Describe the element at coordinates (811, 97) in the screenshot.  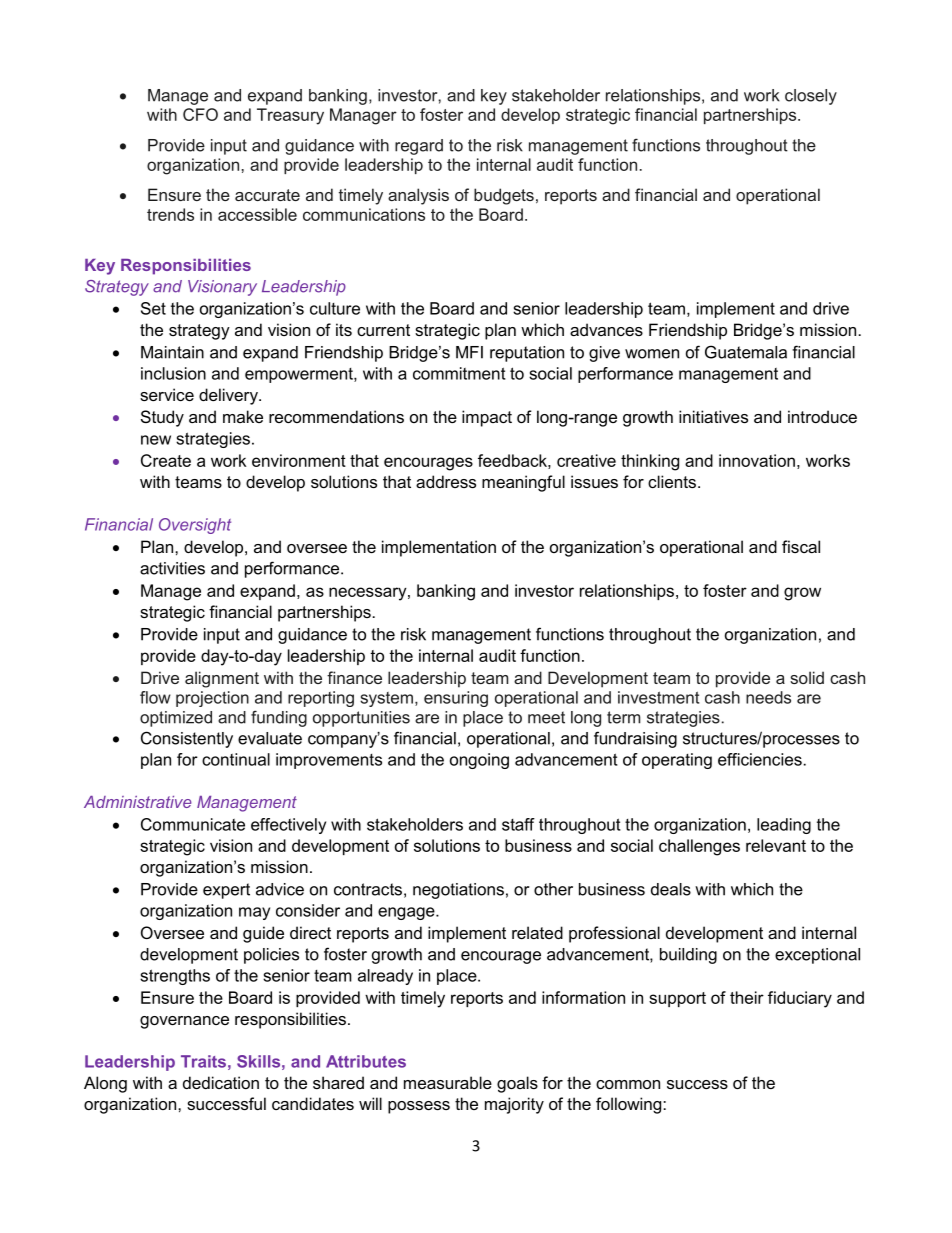
I see `closely` at that location.
